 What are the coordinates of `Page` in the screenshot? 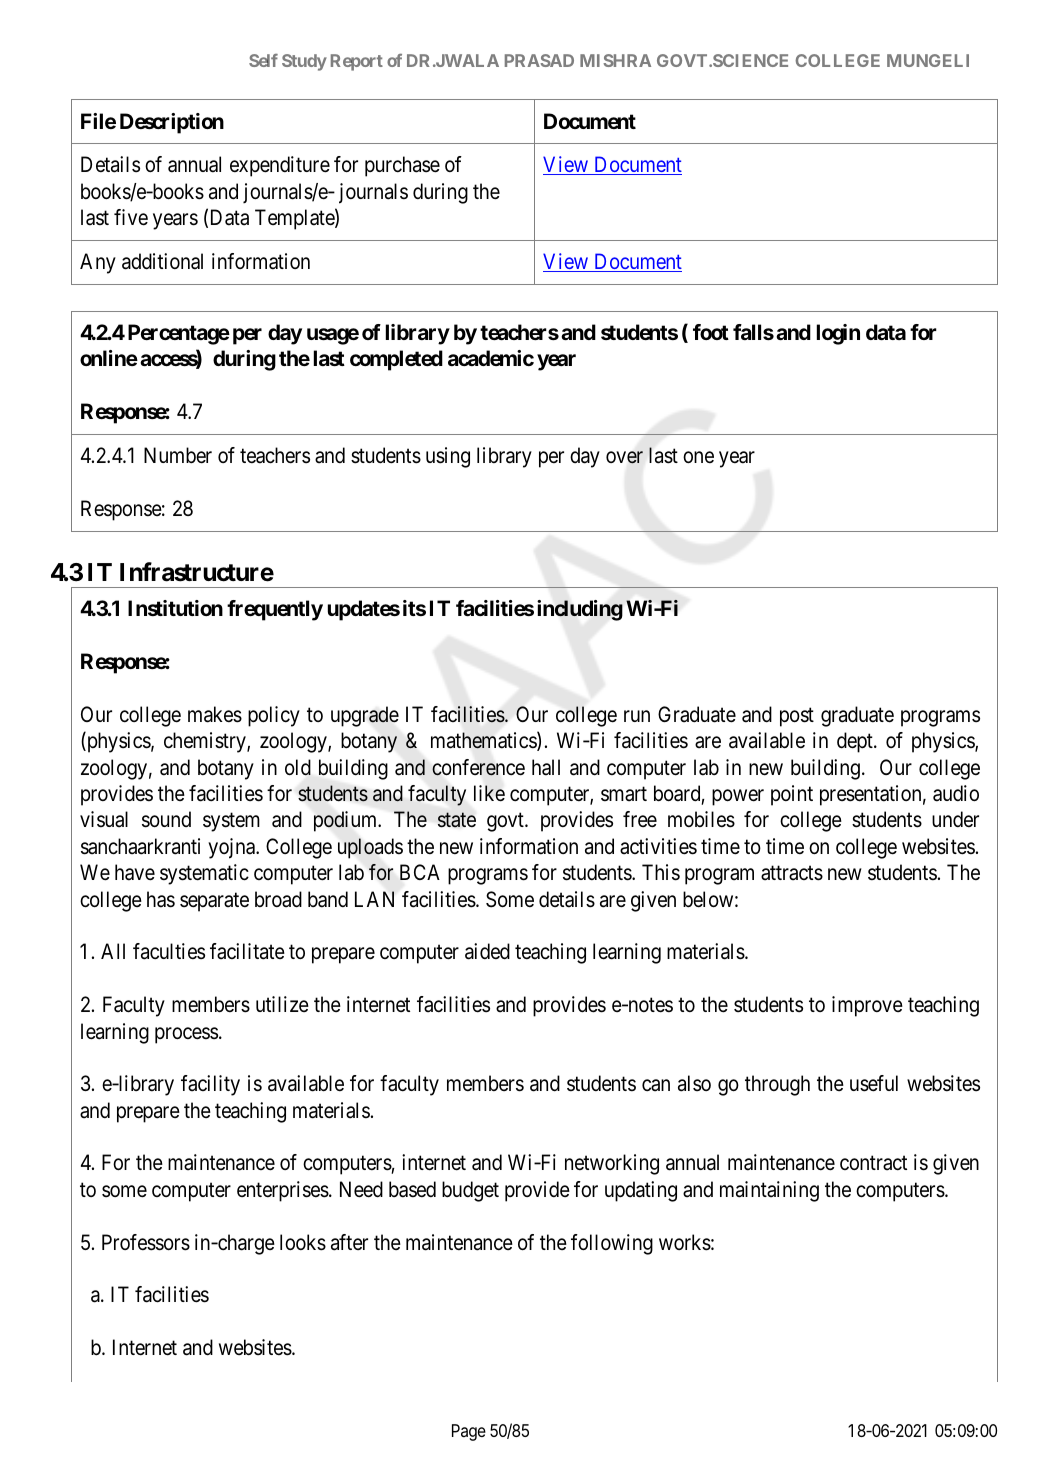 It's located at (469, 1432).
